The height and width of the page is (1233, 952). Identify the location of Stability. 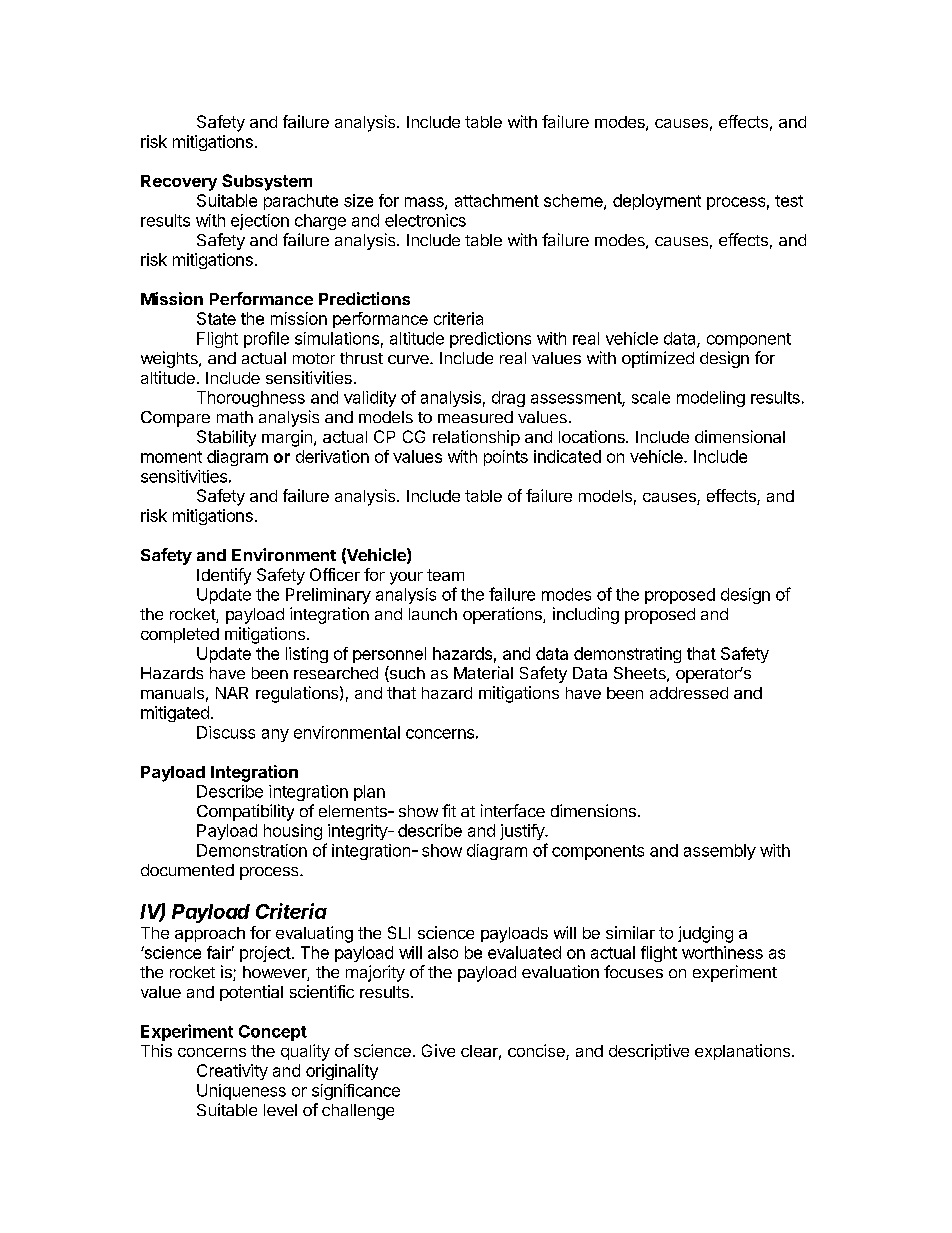
(226, 438).
